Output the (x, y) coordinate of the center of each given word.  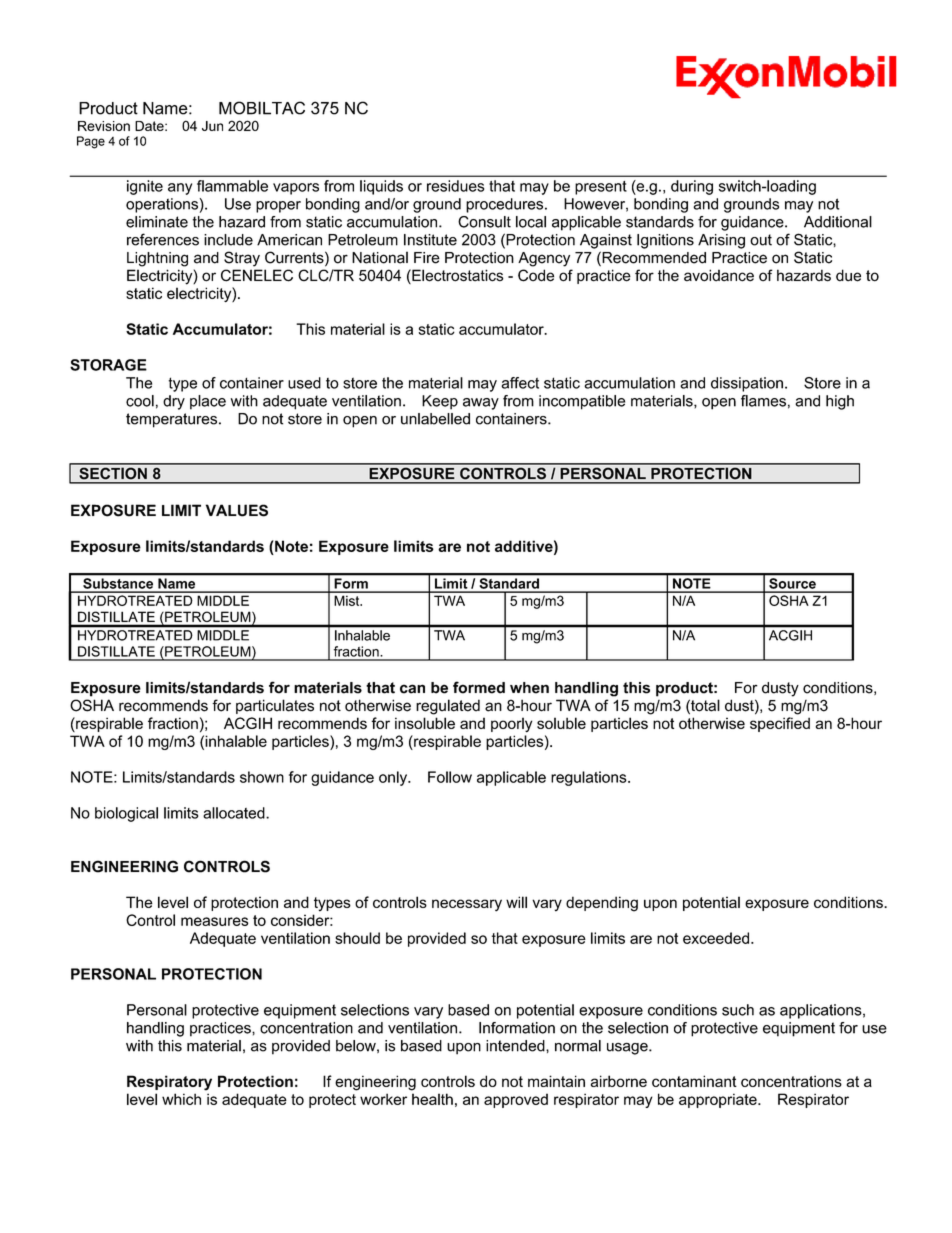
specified (780, 724)
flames (763, 401)
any (180, 189)
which (181, 1099)
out (761, 240)
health (432, 1099)
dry (174, 402)
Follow (450, 777)
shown (262, 777)
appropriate (719, 1100)
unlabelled (435, 419)
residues (455, 186)
